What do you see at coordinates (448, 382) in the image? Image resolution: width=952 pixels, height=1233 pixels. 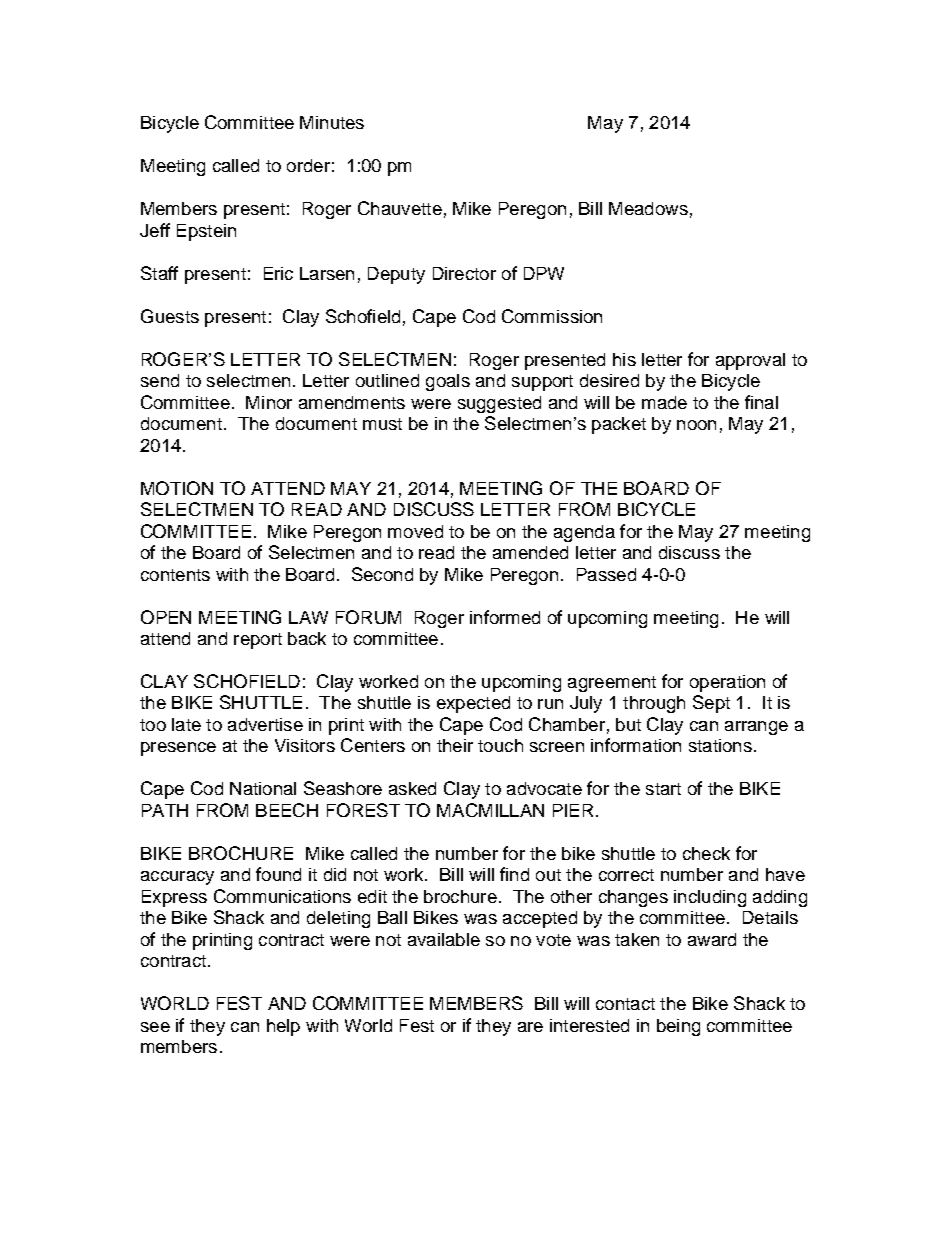 I see `goals` at bounding box center [448, 382].
